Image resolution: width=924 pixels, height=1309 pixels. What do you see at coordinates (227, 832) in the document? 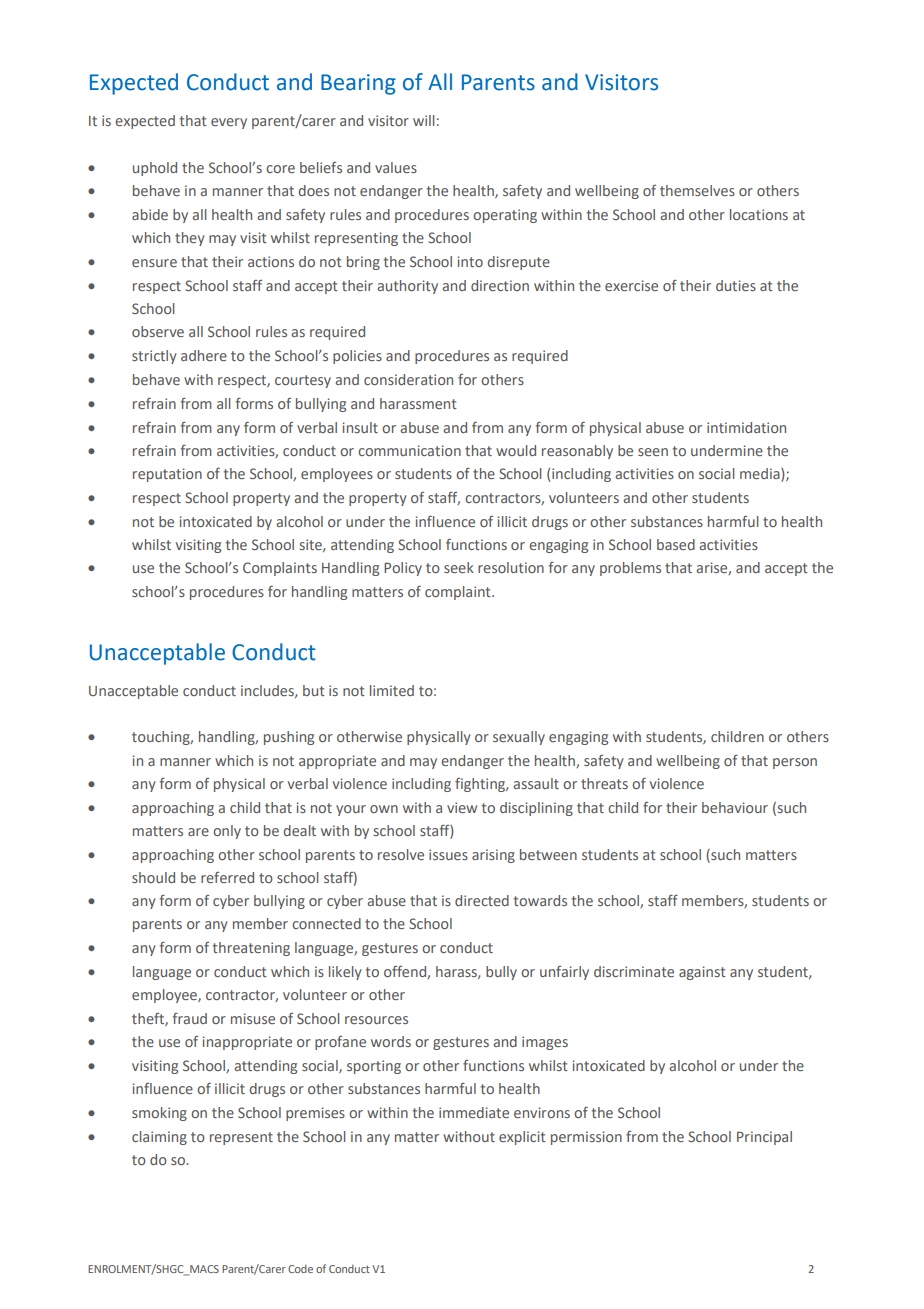
I see `only` at bounding box center [227, 832].
